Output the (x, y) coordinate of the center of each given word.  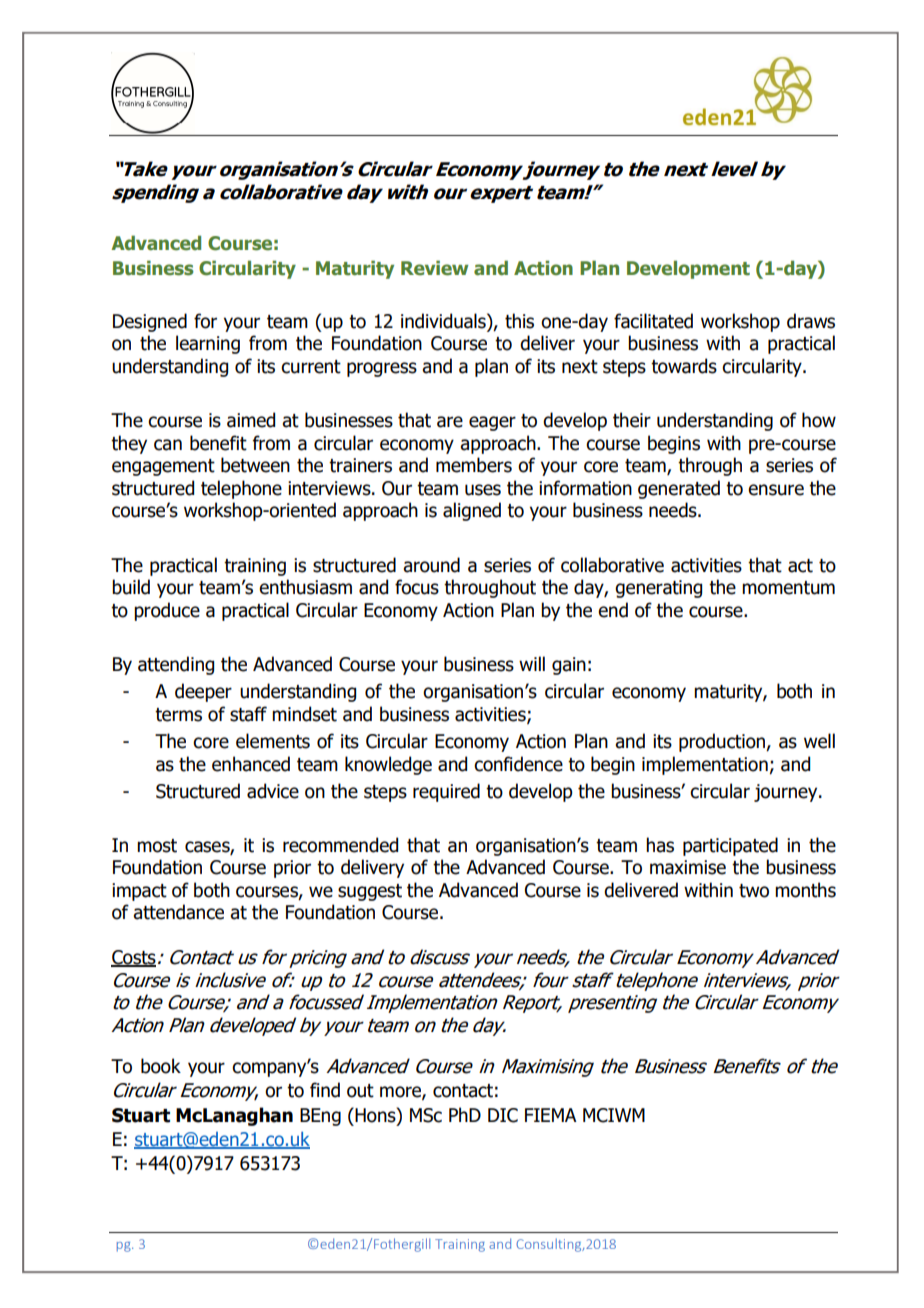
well (819, 741)
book (161, 1066)
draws (811, 321)
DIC (503, 1115)
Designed (150, 322)
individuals (444, 322)
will (532, 663)
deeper (203, 692)
